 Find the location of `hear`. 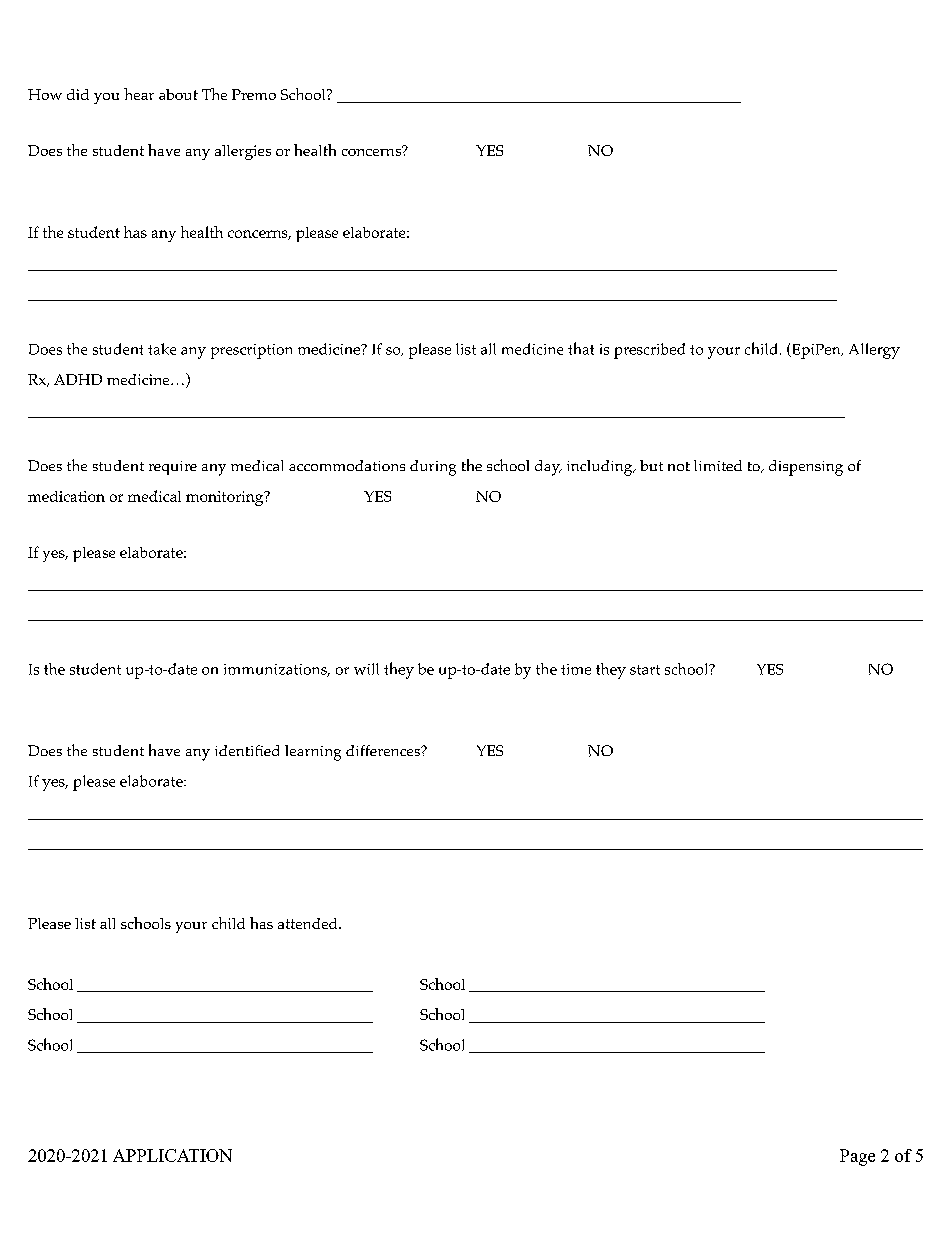

hear is located at coordinates (139, 94).
